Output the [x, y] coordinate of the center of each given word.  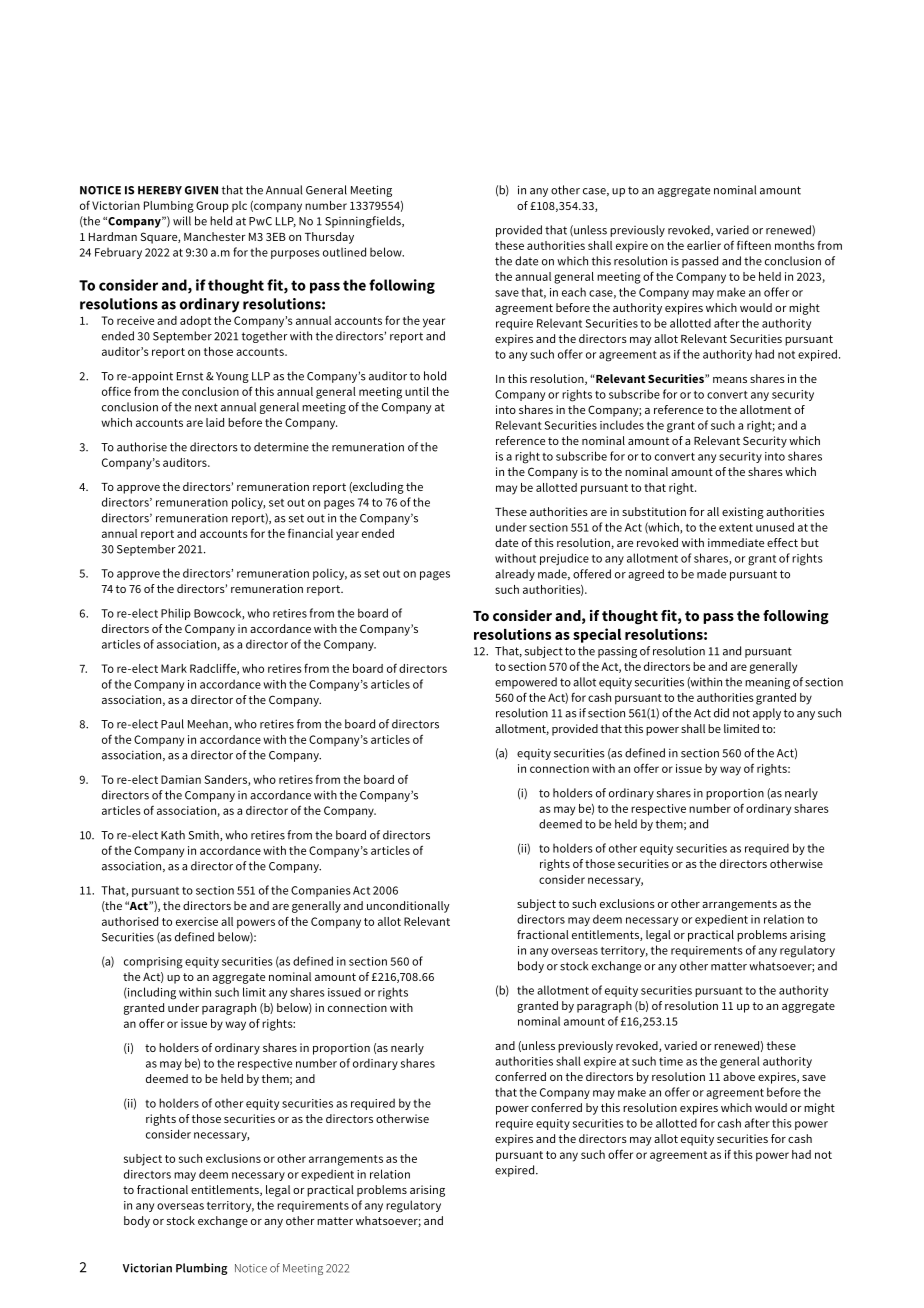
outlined [344, 252]
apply [767, 714]
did [721, 713]
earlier [704, 245]
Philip [176, 614]
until [417, 391]
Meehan [209, 724]
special [597, 635]
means [730, 380]
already [515, 575]
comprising [153, 963]
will [182, 221]
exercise [197, 921]
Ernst [190, 376]
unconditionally [408, 907]
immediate [736, 542]
